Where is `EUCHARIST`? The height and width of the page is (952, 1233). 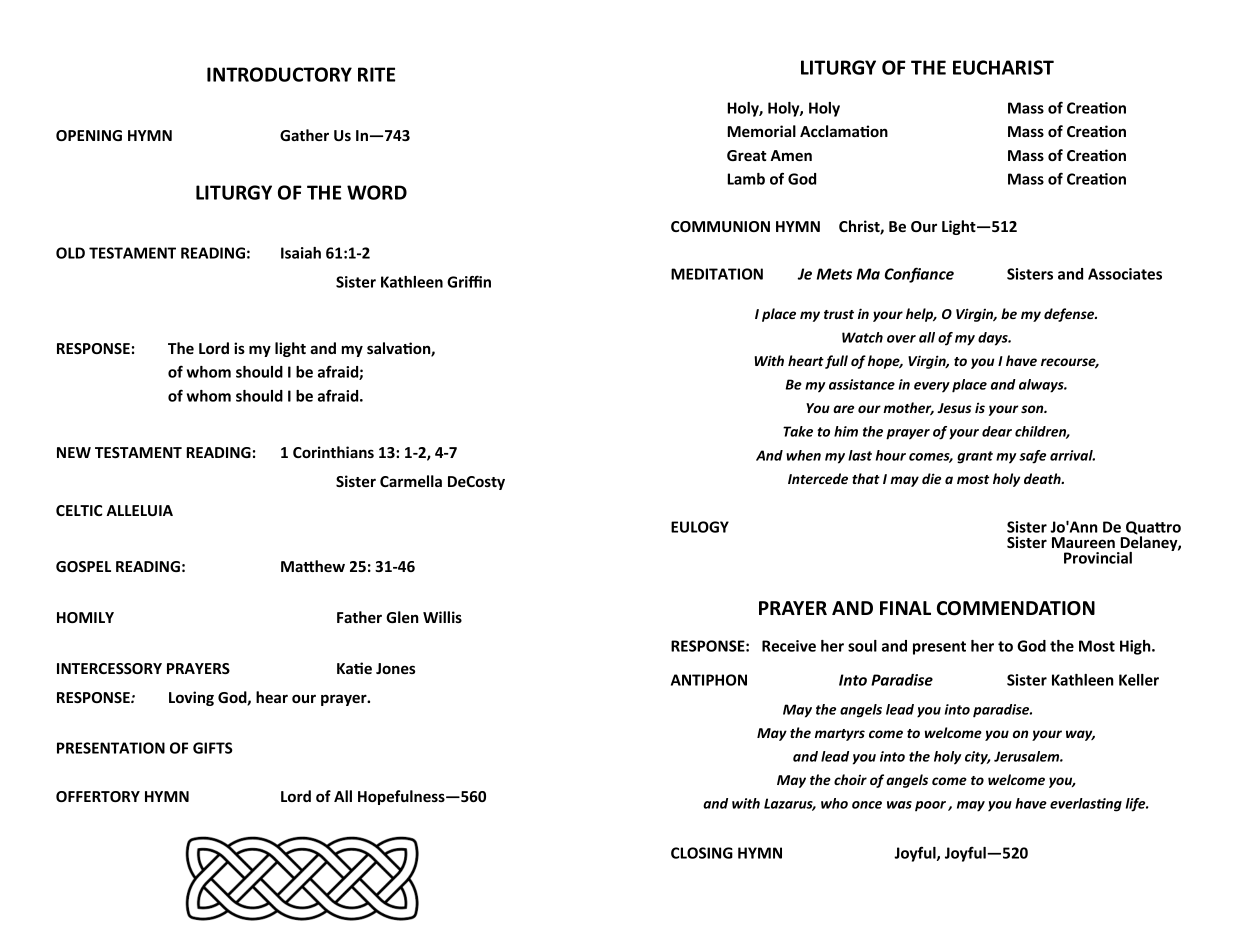
EUCHARIST is located at coordinates (1003, 67).
